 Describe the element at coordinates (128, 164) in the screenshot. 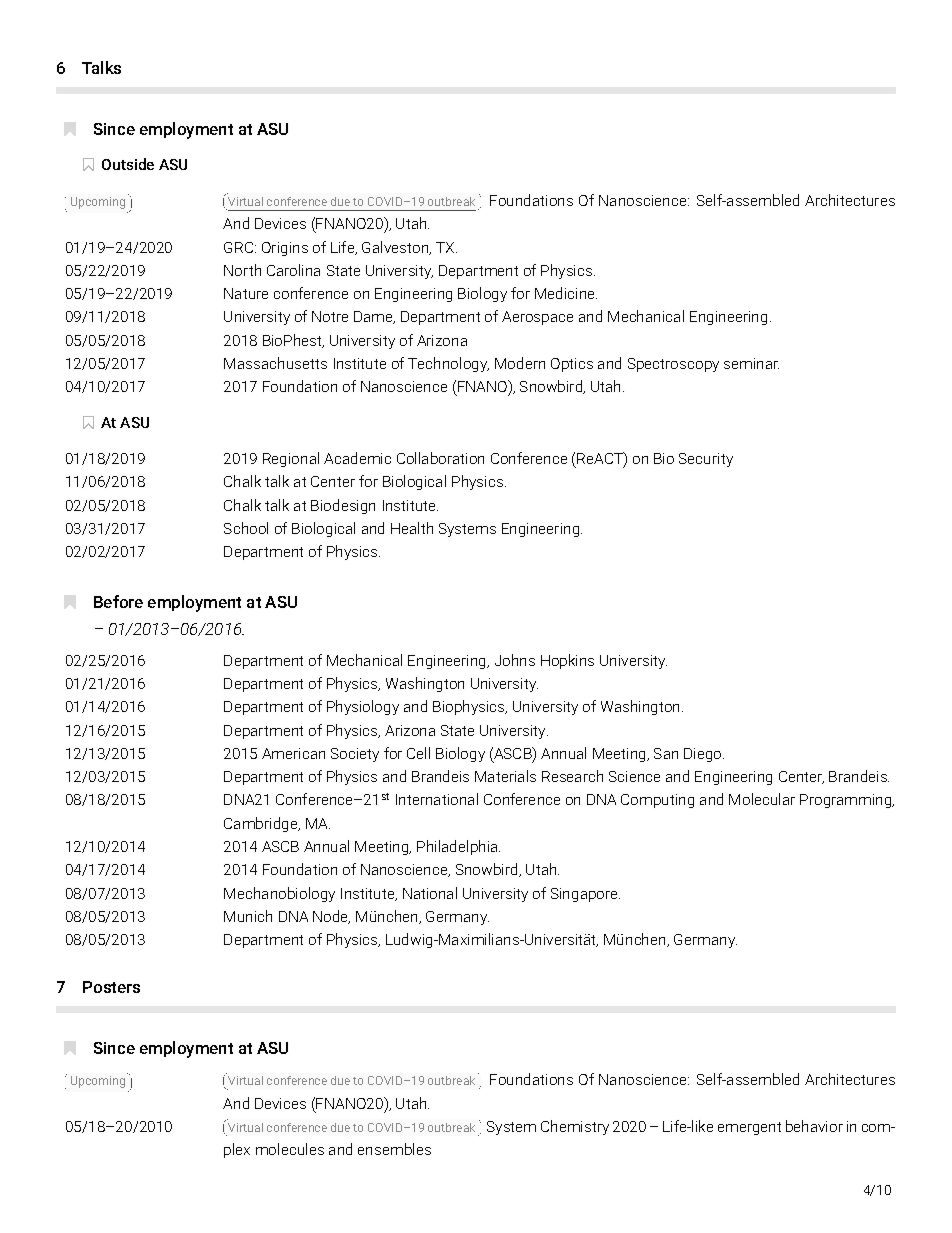

I see `Outside` at that location.
